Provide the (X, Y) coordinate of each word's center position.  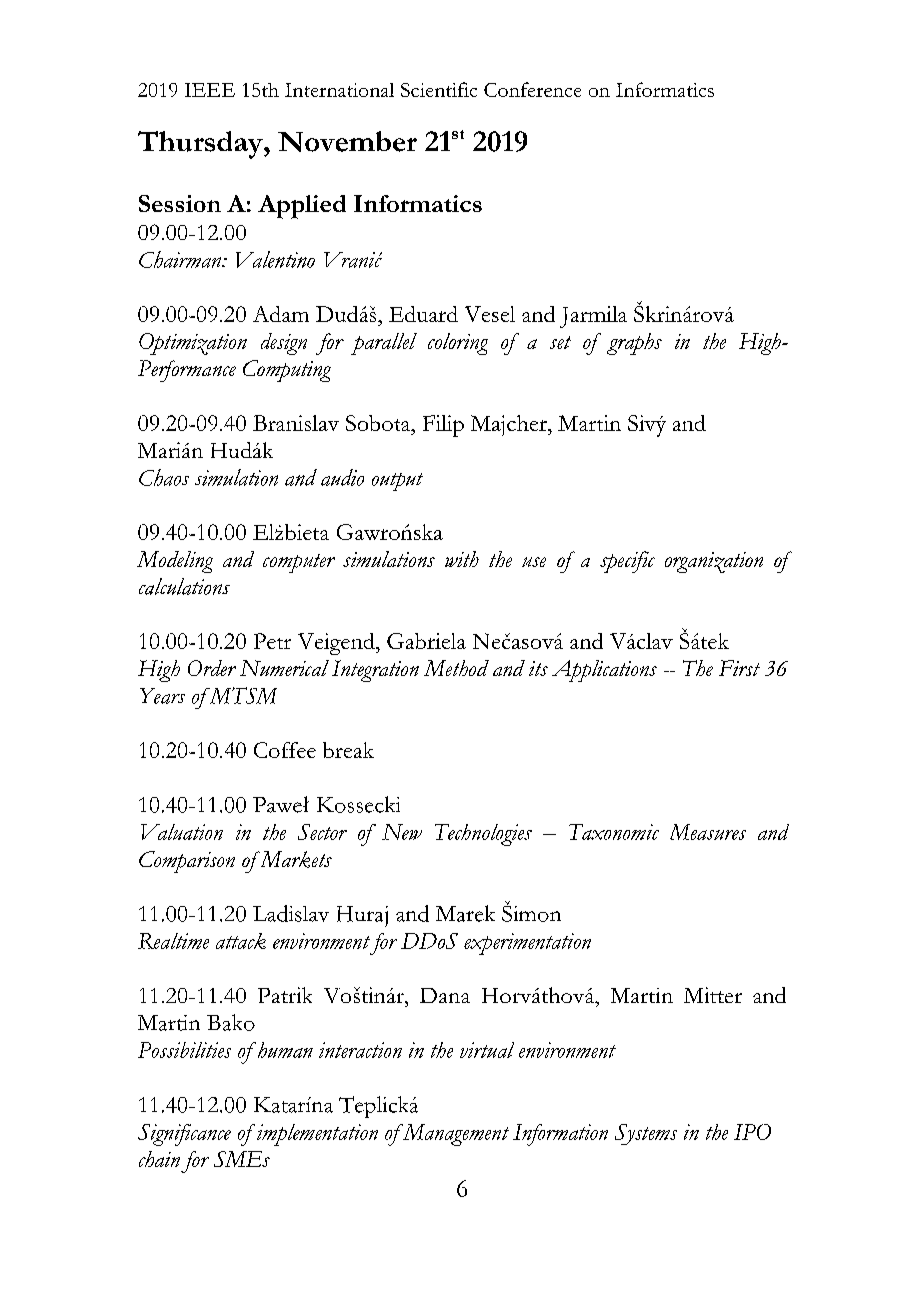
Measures (708, 832)
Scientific (439, 89)
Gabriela (426, 641)
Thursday (201, 145)
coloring (458, 344)
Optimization (193, 344)
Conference (532, 89)
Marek (465, 913)
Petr (272, 641)
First (739, 668)
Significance (184, 1135)
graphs (634, 344)
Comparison (187, 862)
